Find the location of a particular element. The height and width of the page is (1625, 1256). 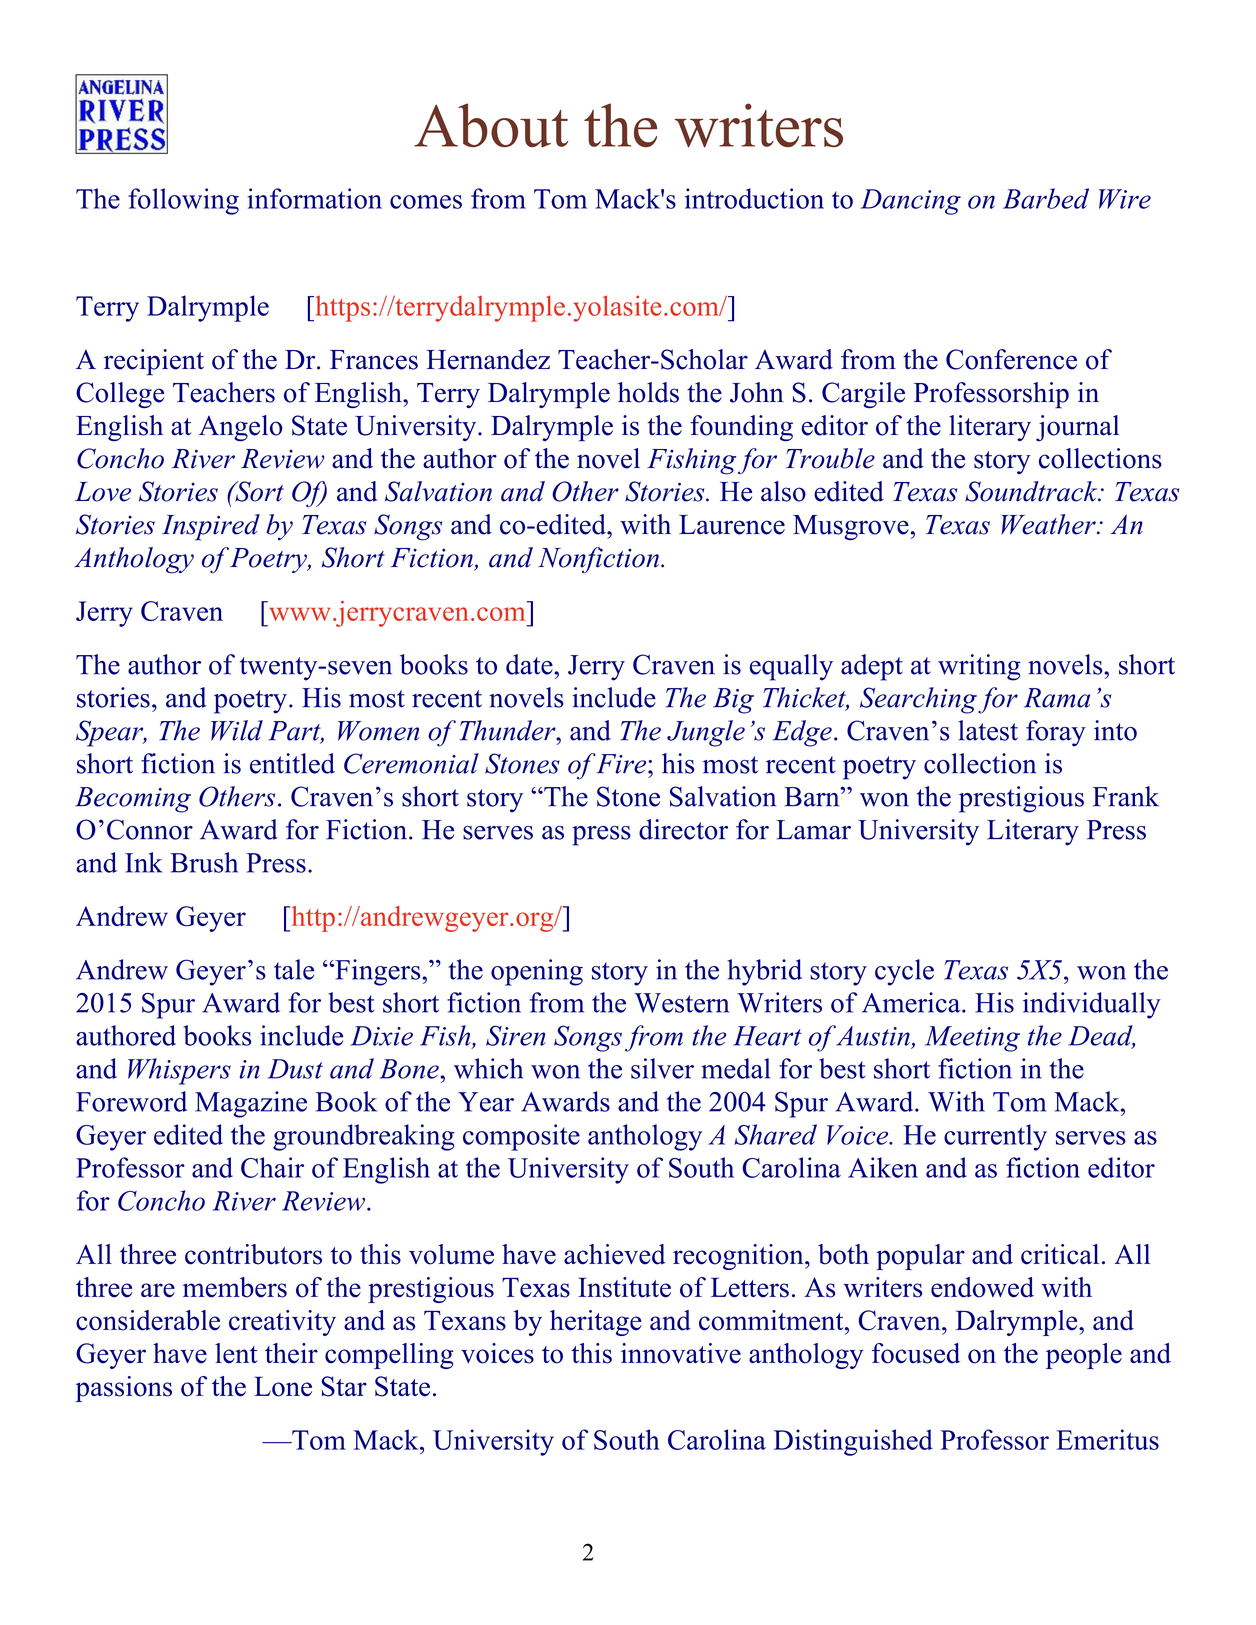

About is located at coordinates (491, 125).
